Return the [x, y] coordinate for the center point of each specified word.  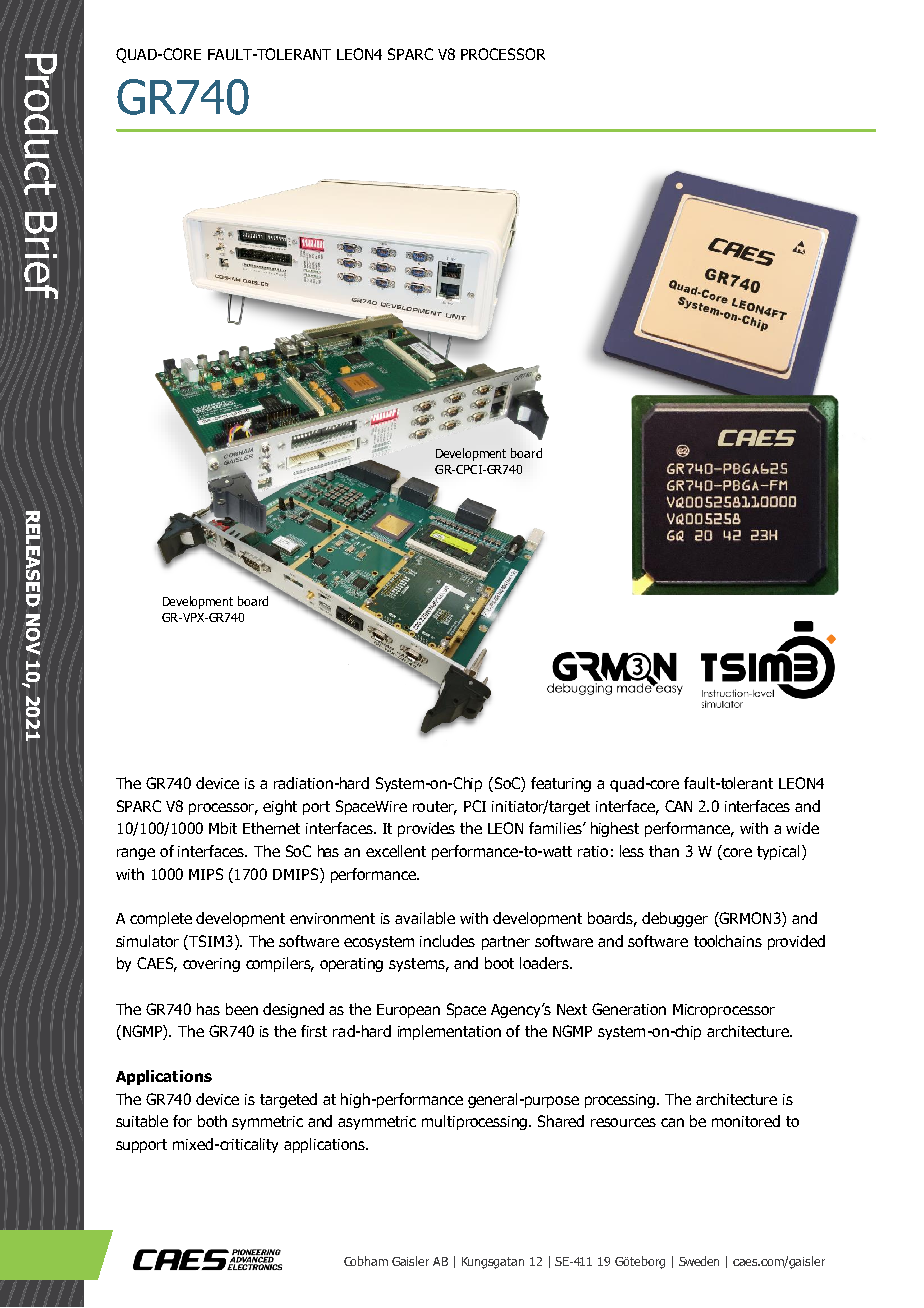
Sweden [699, 1261]
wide [802, 828]
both [212, 1121]
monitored [746, 1121]
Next [572, 1009]
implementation [449, 1032]
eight [280, 807]
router [435, 808]
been [242, 1009]
